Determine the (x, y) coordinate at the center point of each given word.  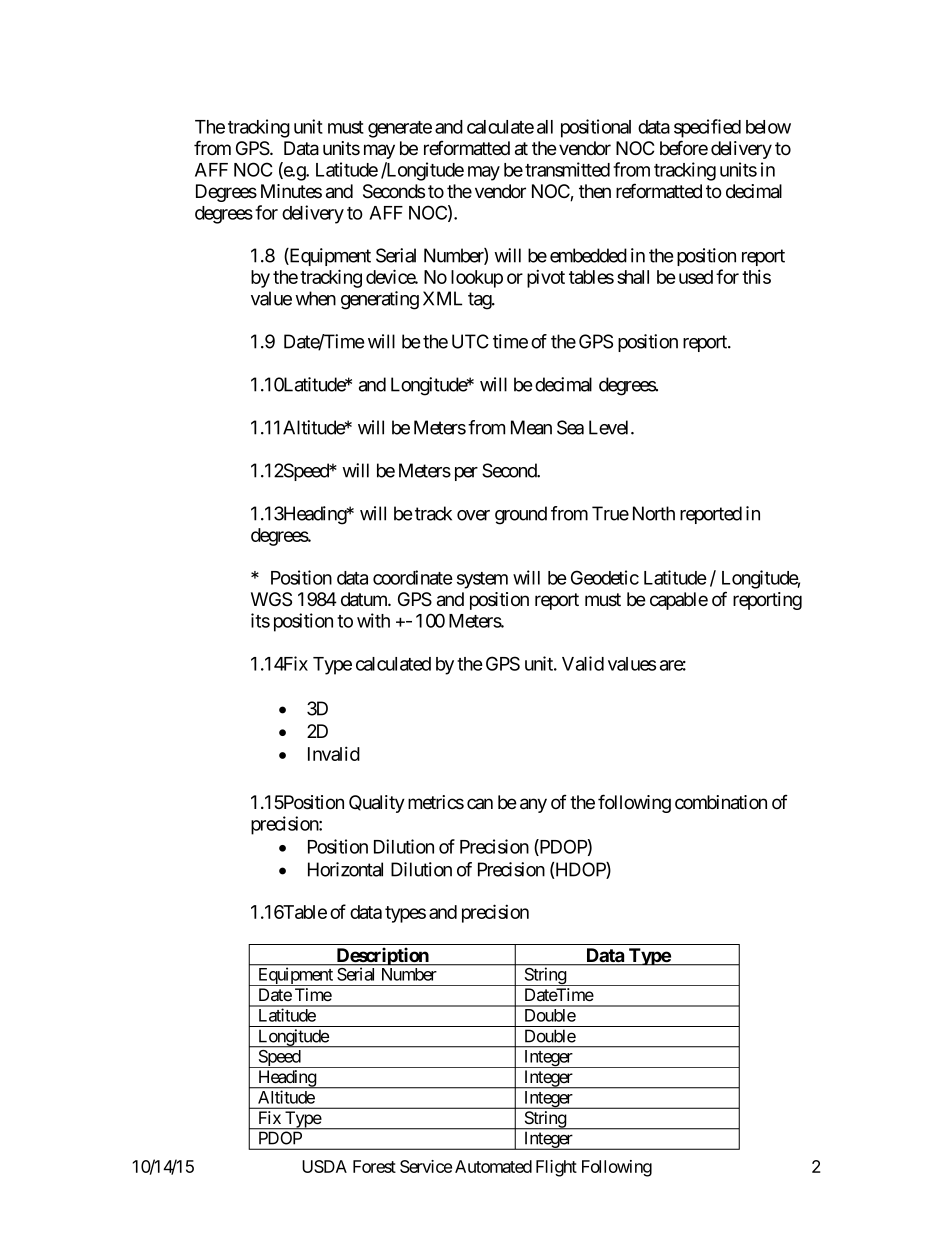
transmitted (567, 169)
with (373, 620)
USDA (324, 1166)
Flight (556, 1168)
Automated (493, 1166)
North (654, 513)
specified (707, 128)
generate (400, 129)
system (482, 580)
